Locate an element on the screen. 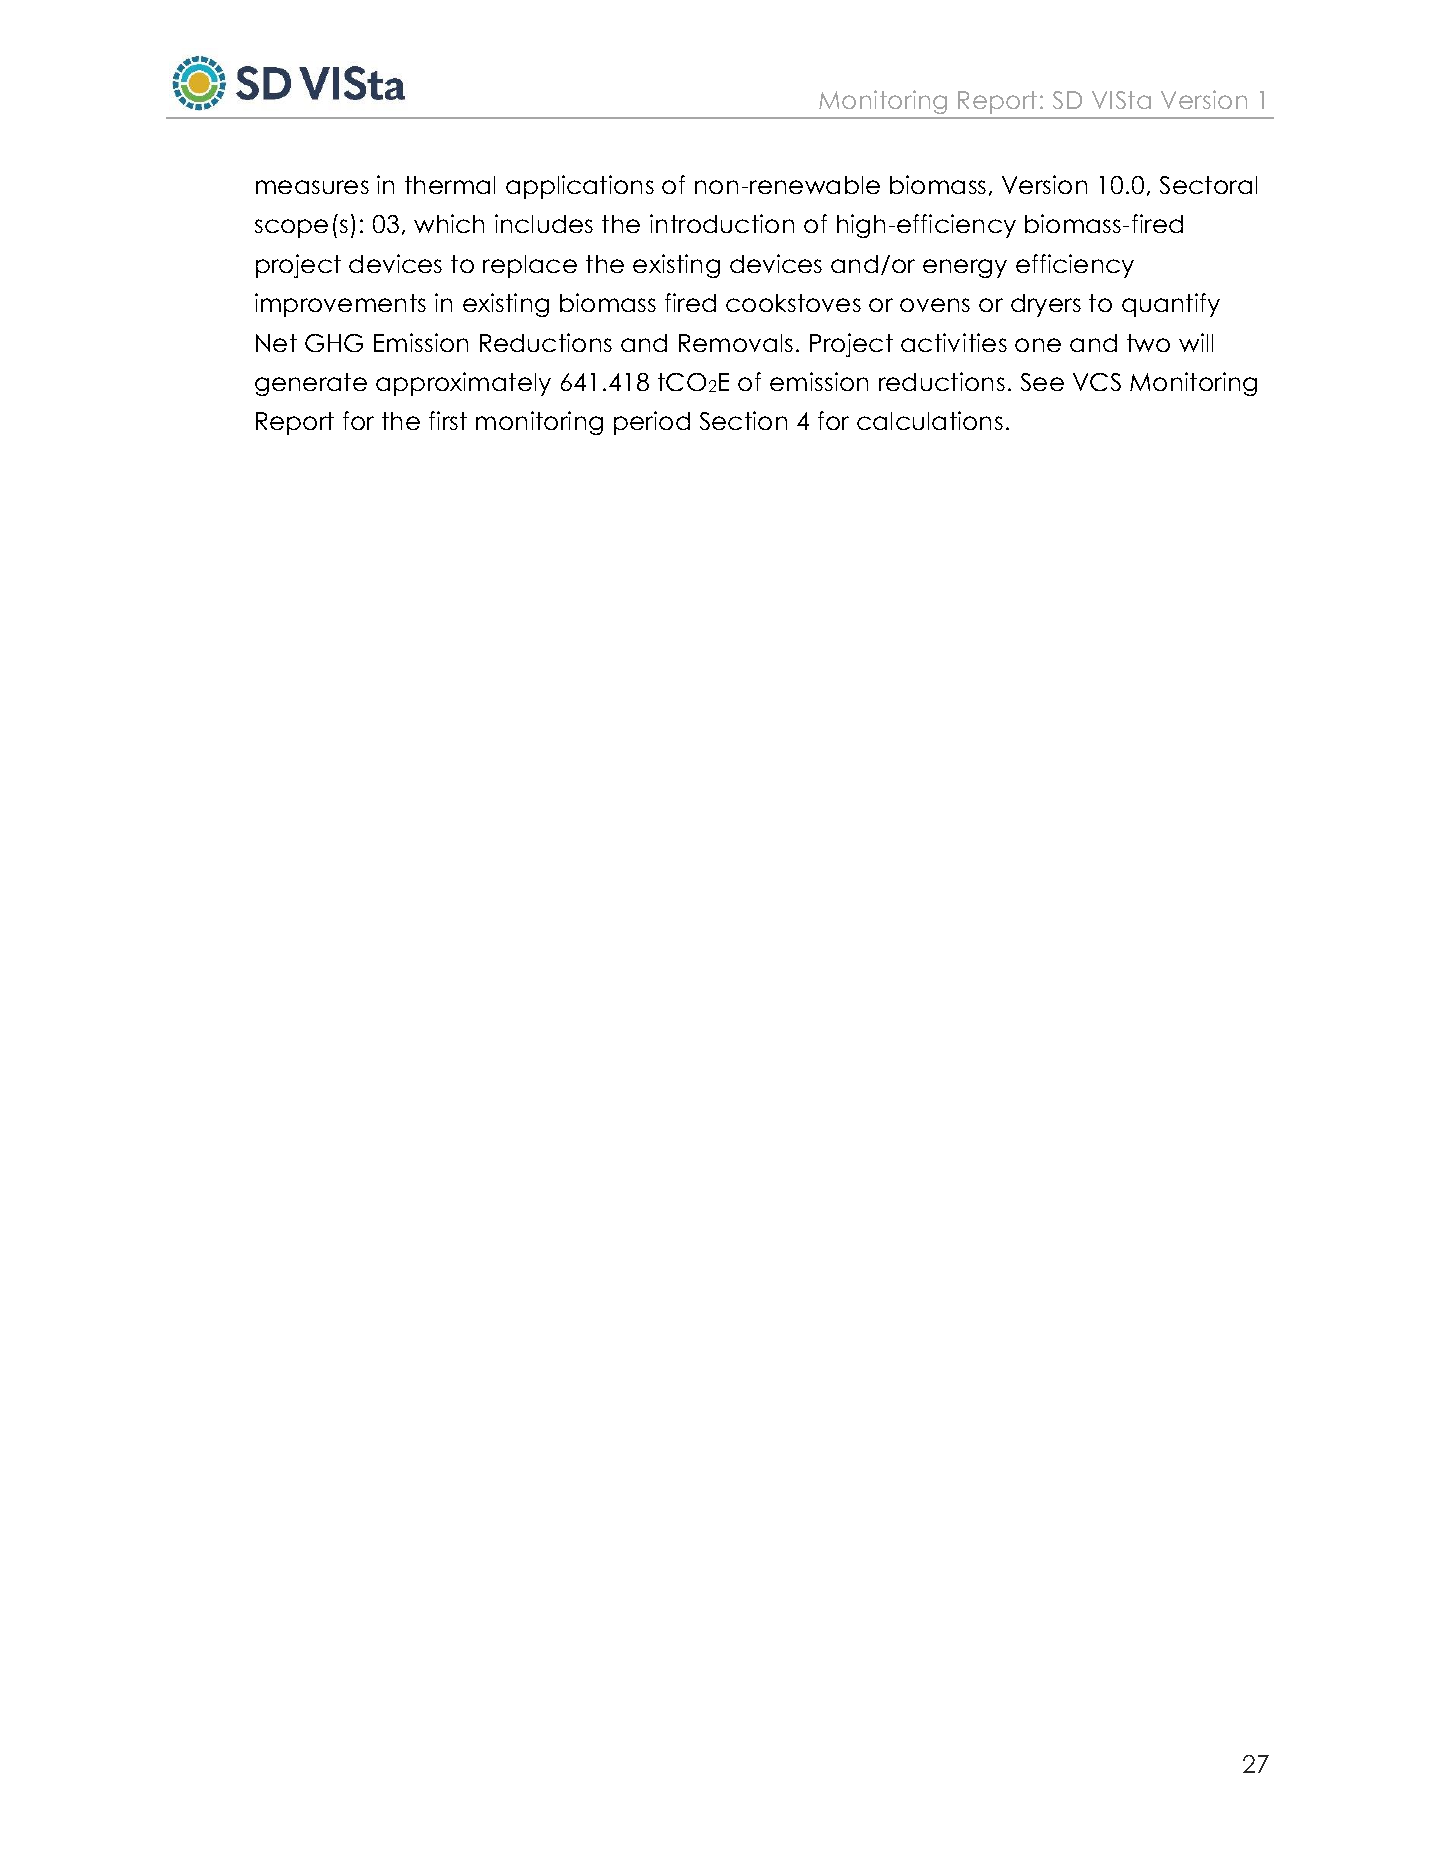  Section is located at coordinates (743, 420).
